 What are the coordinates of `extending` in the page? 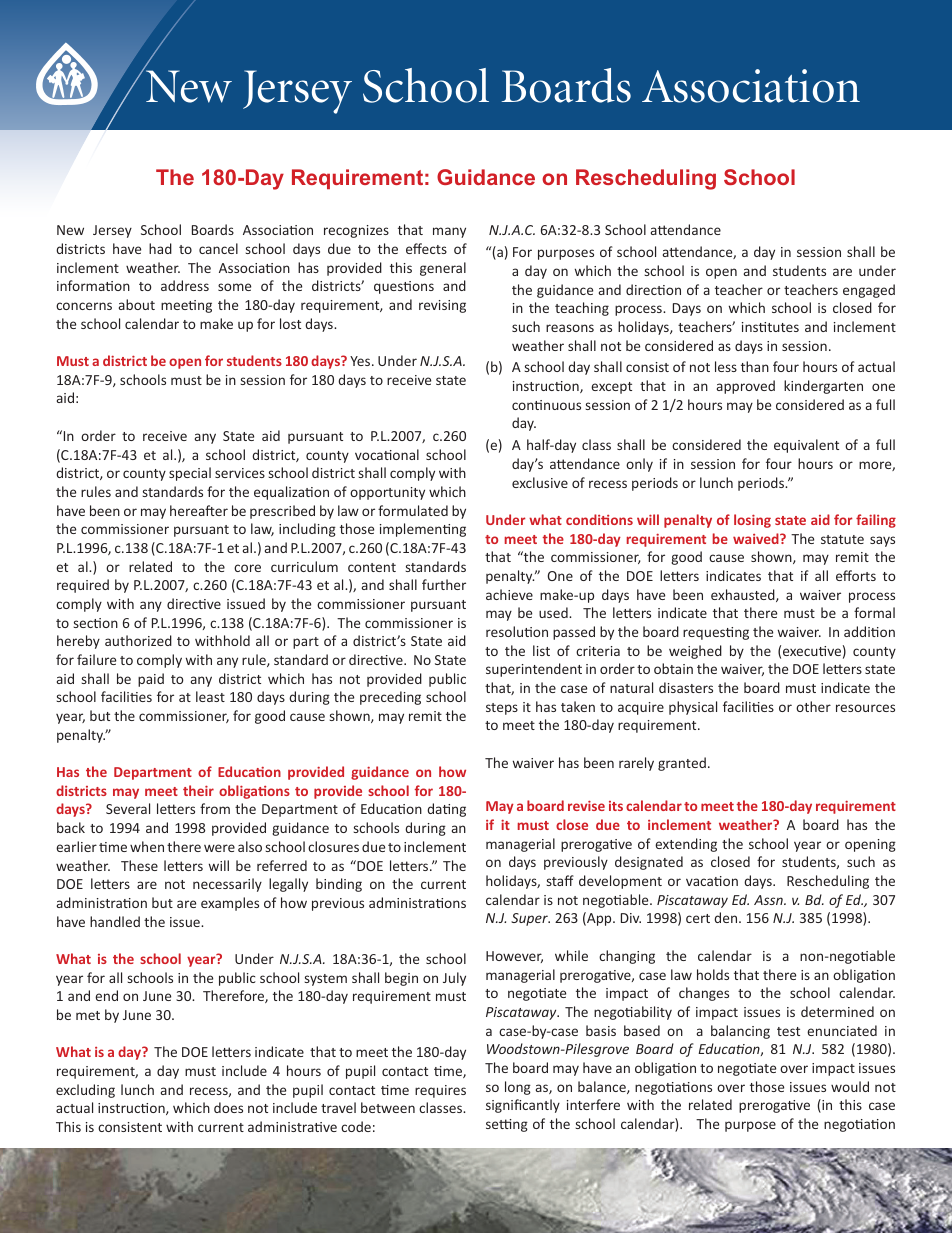 It's located at (686, 845).
